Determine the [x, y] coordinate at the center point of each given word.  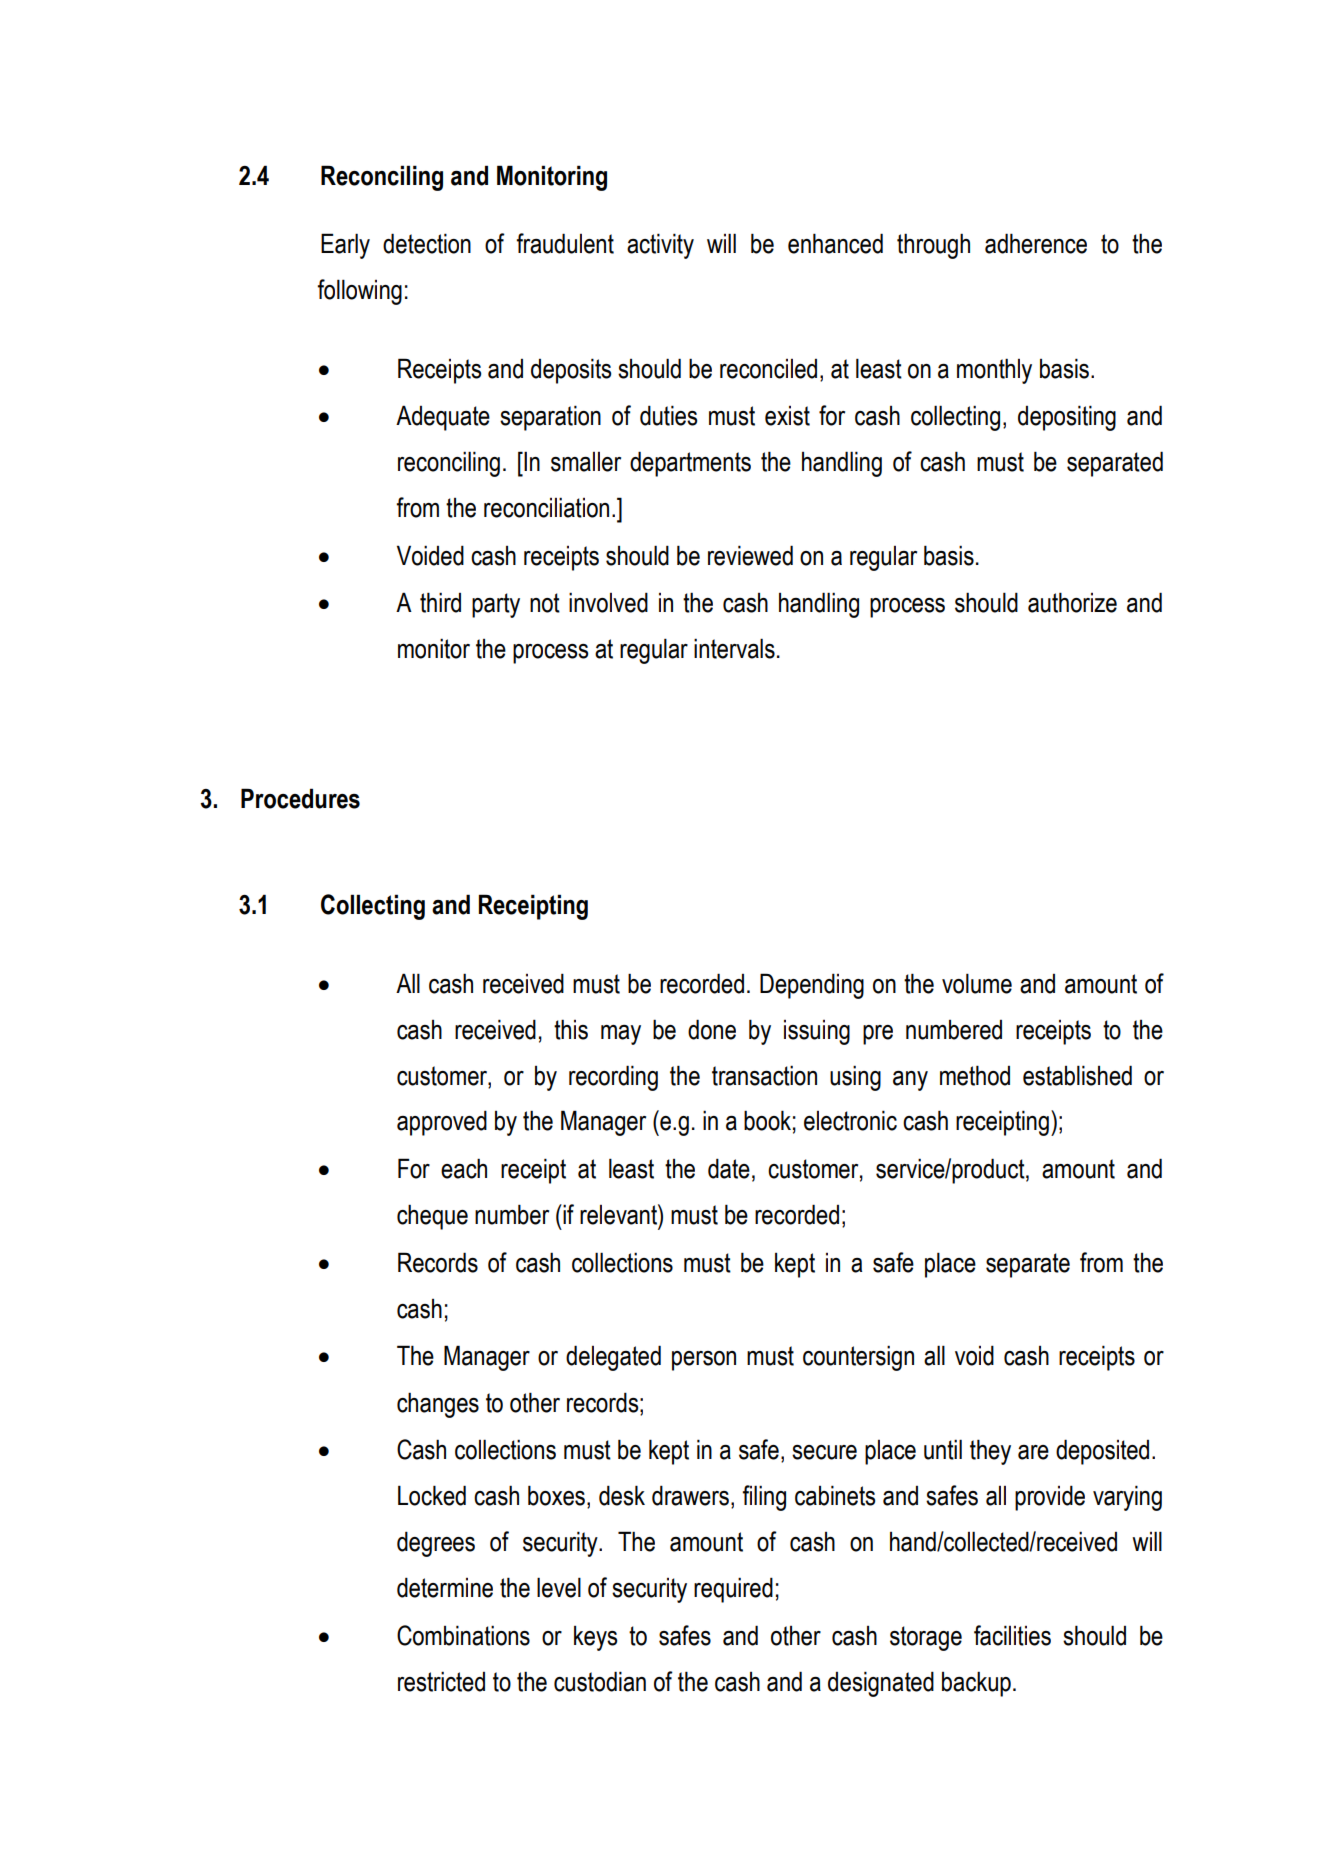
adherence [1036, 243]
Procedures [300, 798]
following [359, 292]
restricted [441, 1681]
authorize [1072, 602]
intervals [734, 648]
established [1077, 1075]
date [729, 1168]
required [733, 1590]
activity [660, 246]
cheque [432, 1217]
